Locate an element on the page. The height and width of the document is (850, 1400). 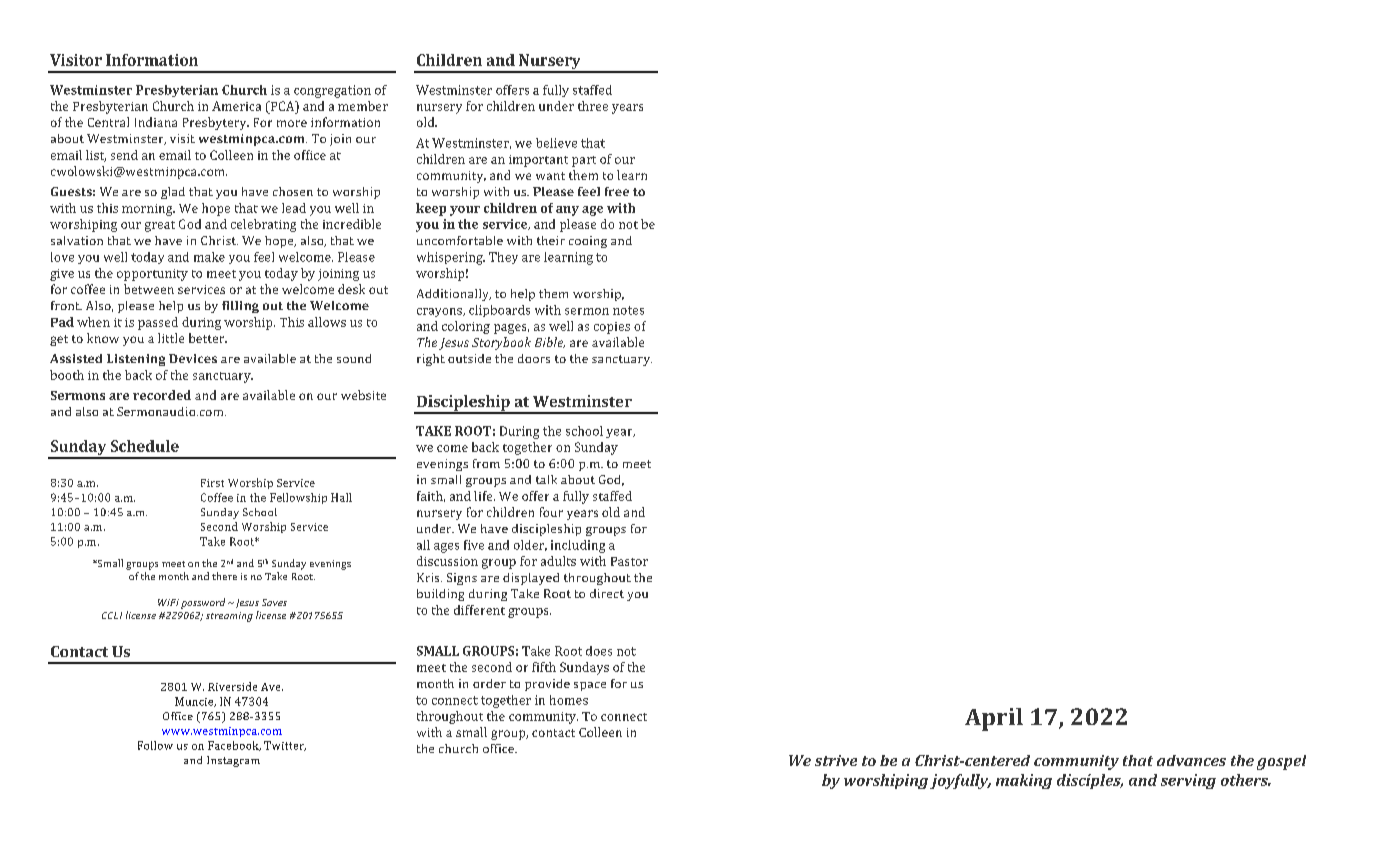
part is located at coordinates (584, 161).
